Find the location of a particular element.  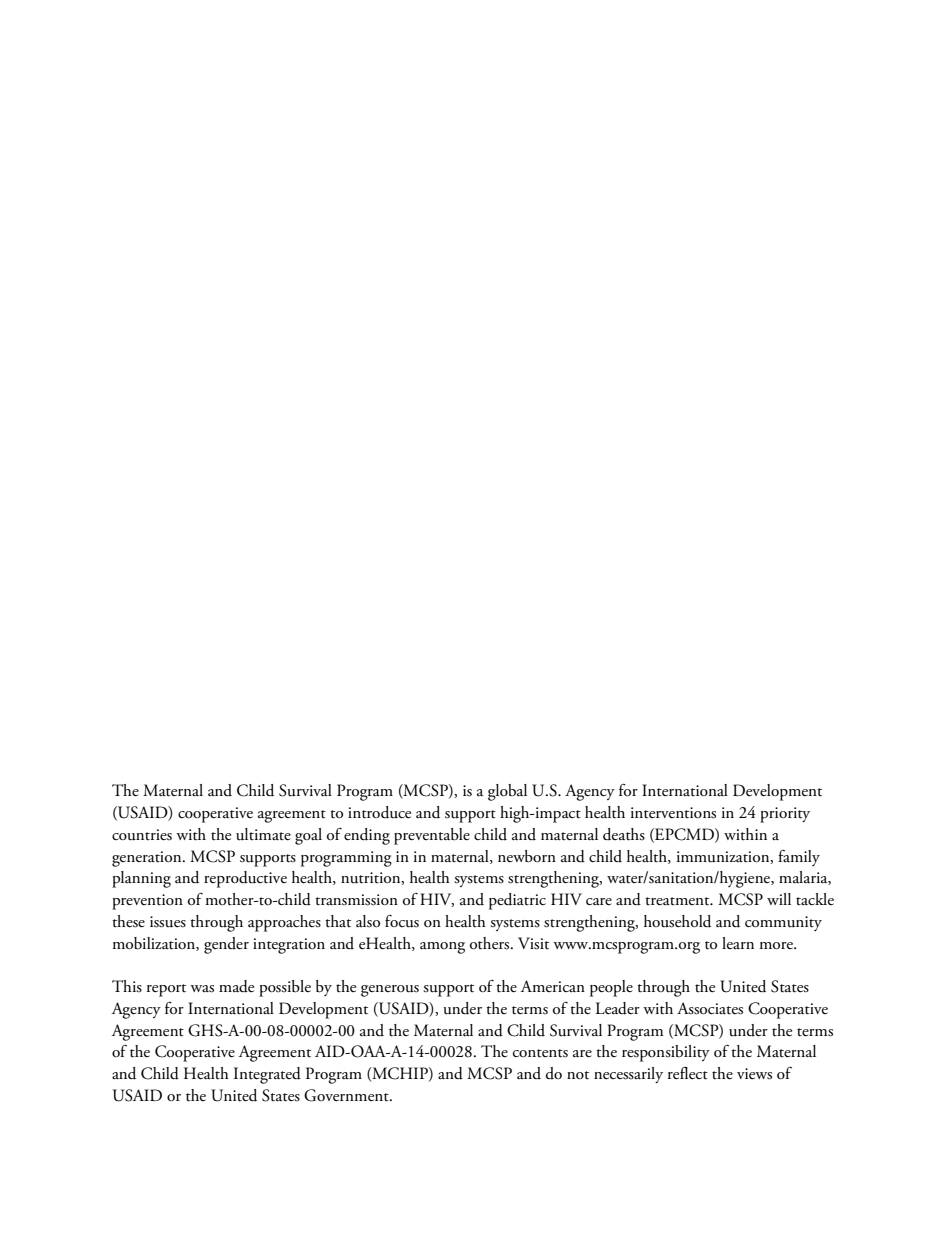

learn is located at coordinates (738, 943).
